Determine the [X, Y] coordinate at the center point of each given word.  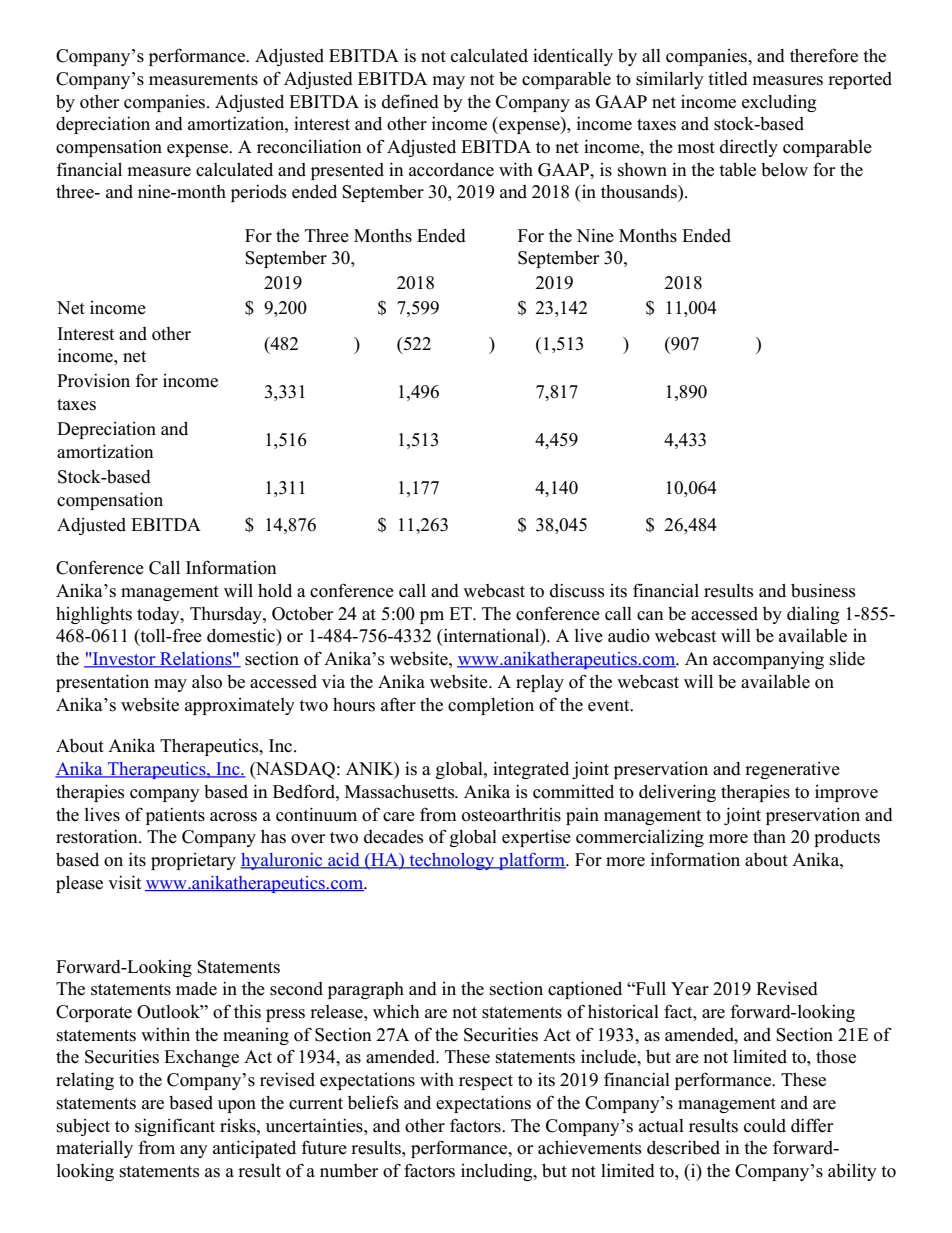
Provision [93, 380]
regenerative [792, 770]
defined [410, 101]
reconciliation [309, 146]
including [498, 1172]
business [823, 590]
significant [175, 1127]
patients [175, 816]
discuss [577, 590]
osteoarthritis [511, 814]
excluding [779, 103]
